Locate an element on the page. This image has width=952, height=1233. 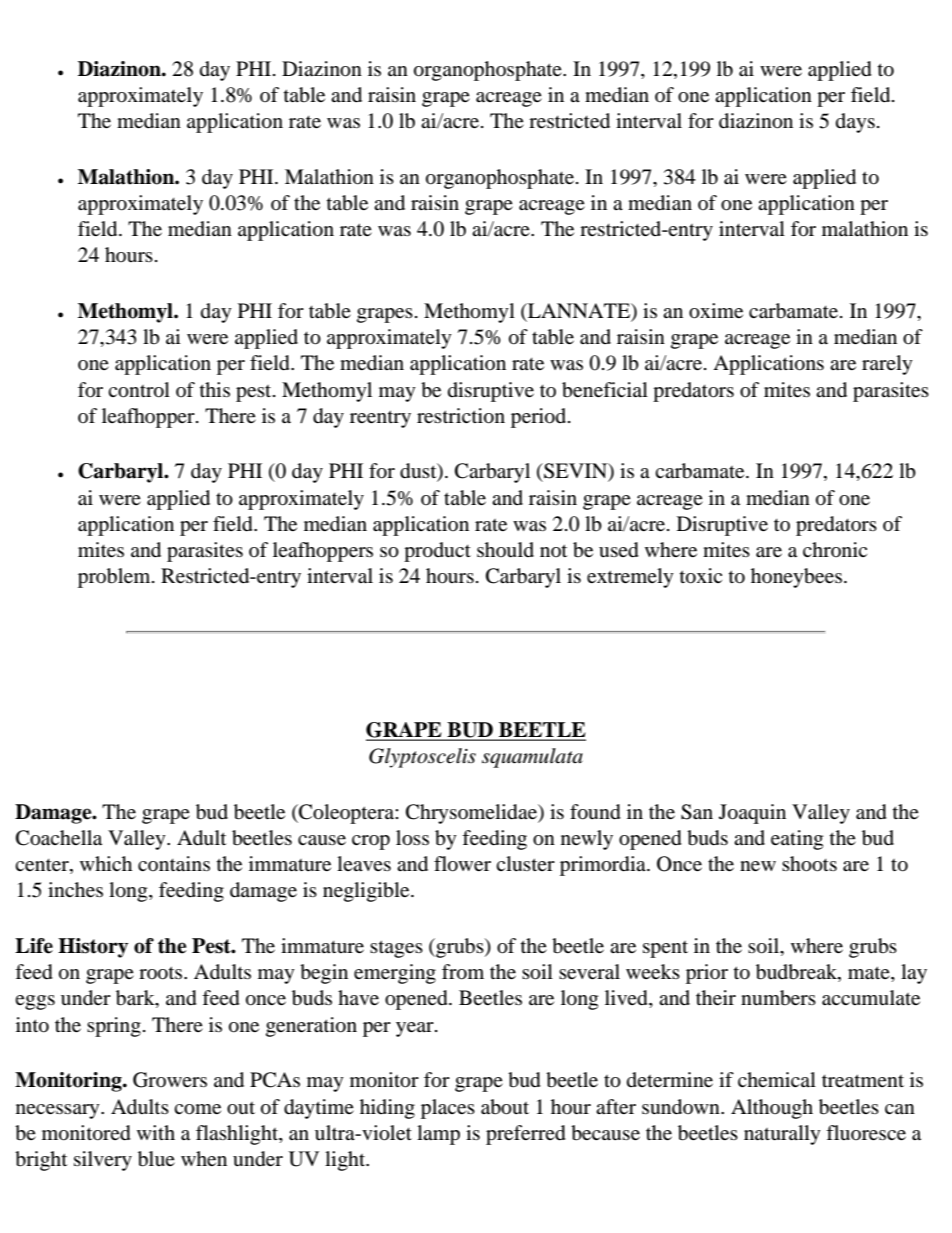
with is located at coordinates (156, 1132).
